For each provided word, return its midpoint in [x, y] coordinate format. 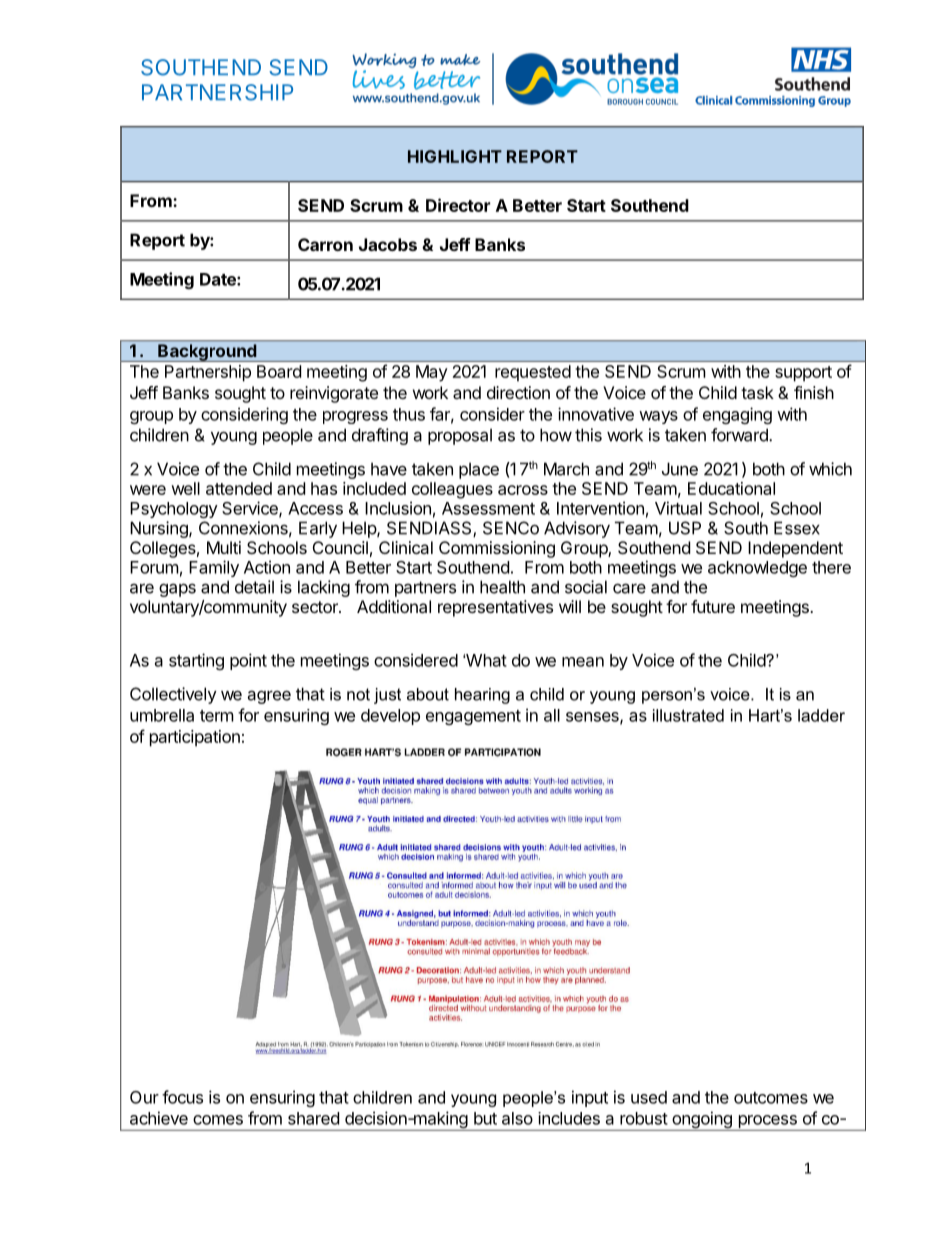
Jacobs [388, 244]
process [767, 1123]
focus [182, 1097]
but [485, 1118]
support [803, 374]
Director [458, 205]
